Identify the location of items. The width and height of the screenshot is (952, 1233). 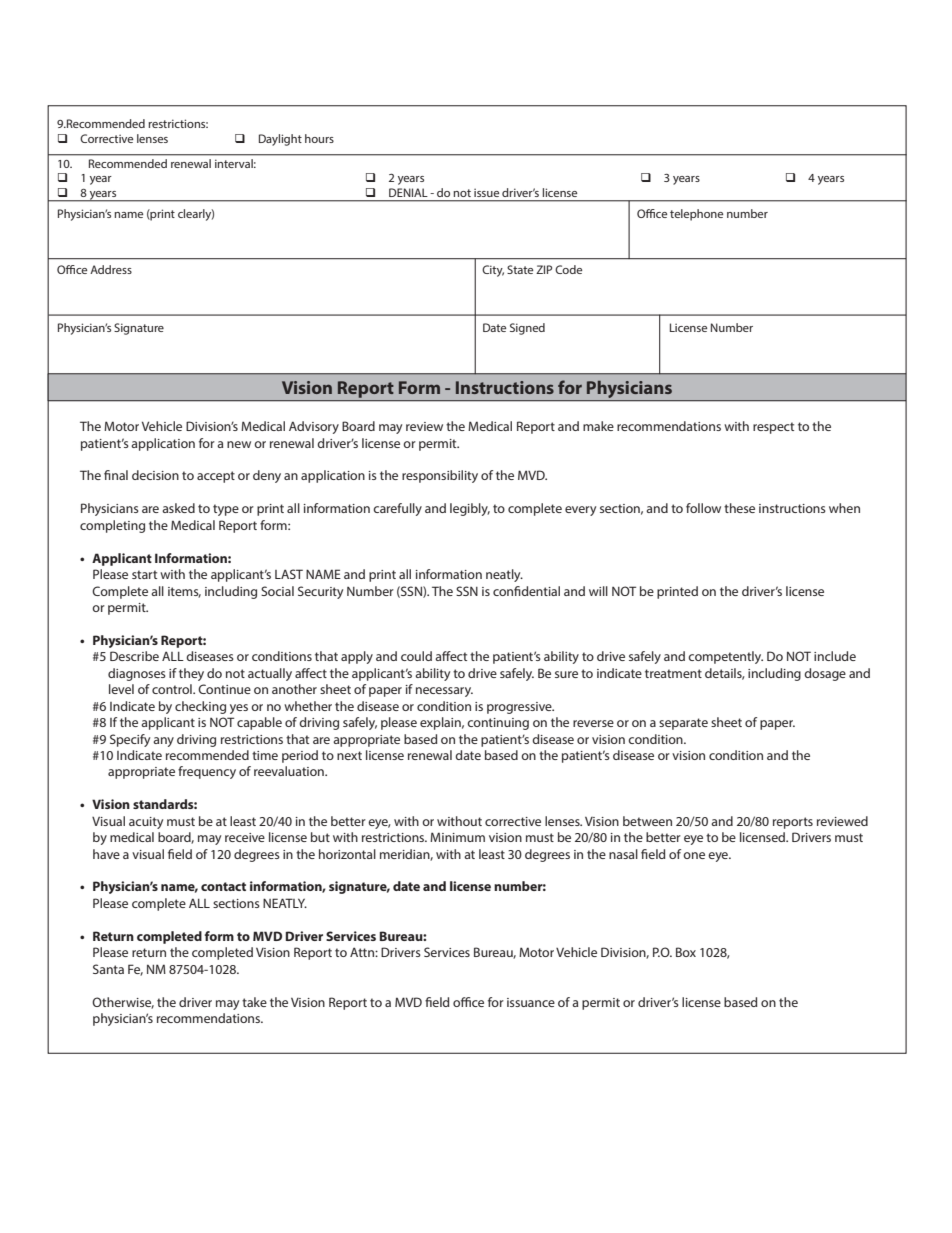
(184, 592).
